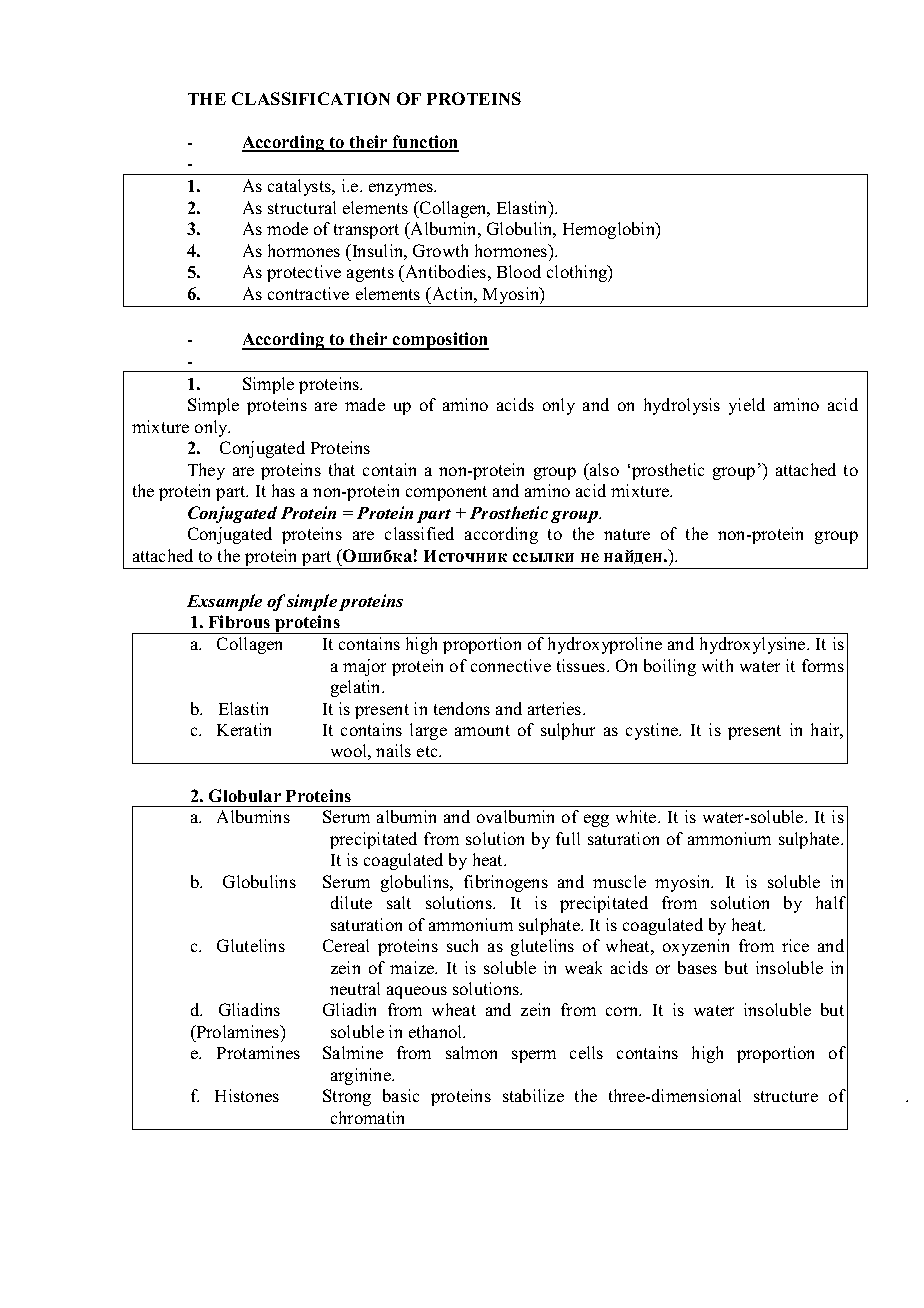 Image resolution: width=924 pixels, height=1308 pixels. What do you see at coordinates (304, 273) in the screenshot?
I see `protective` at bounding box center [304, 273].
